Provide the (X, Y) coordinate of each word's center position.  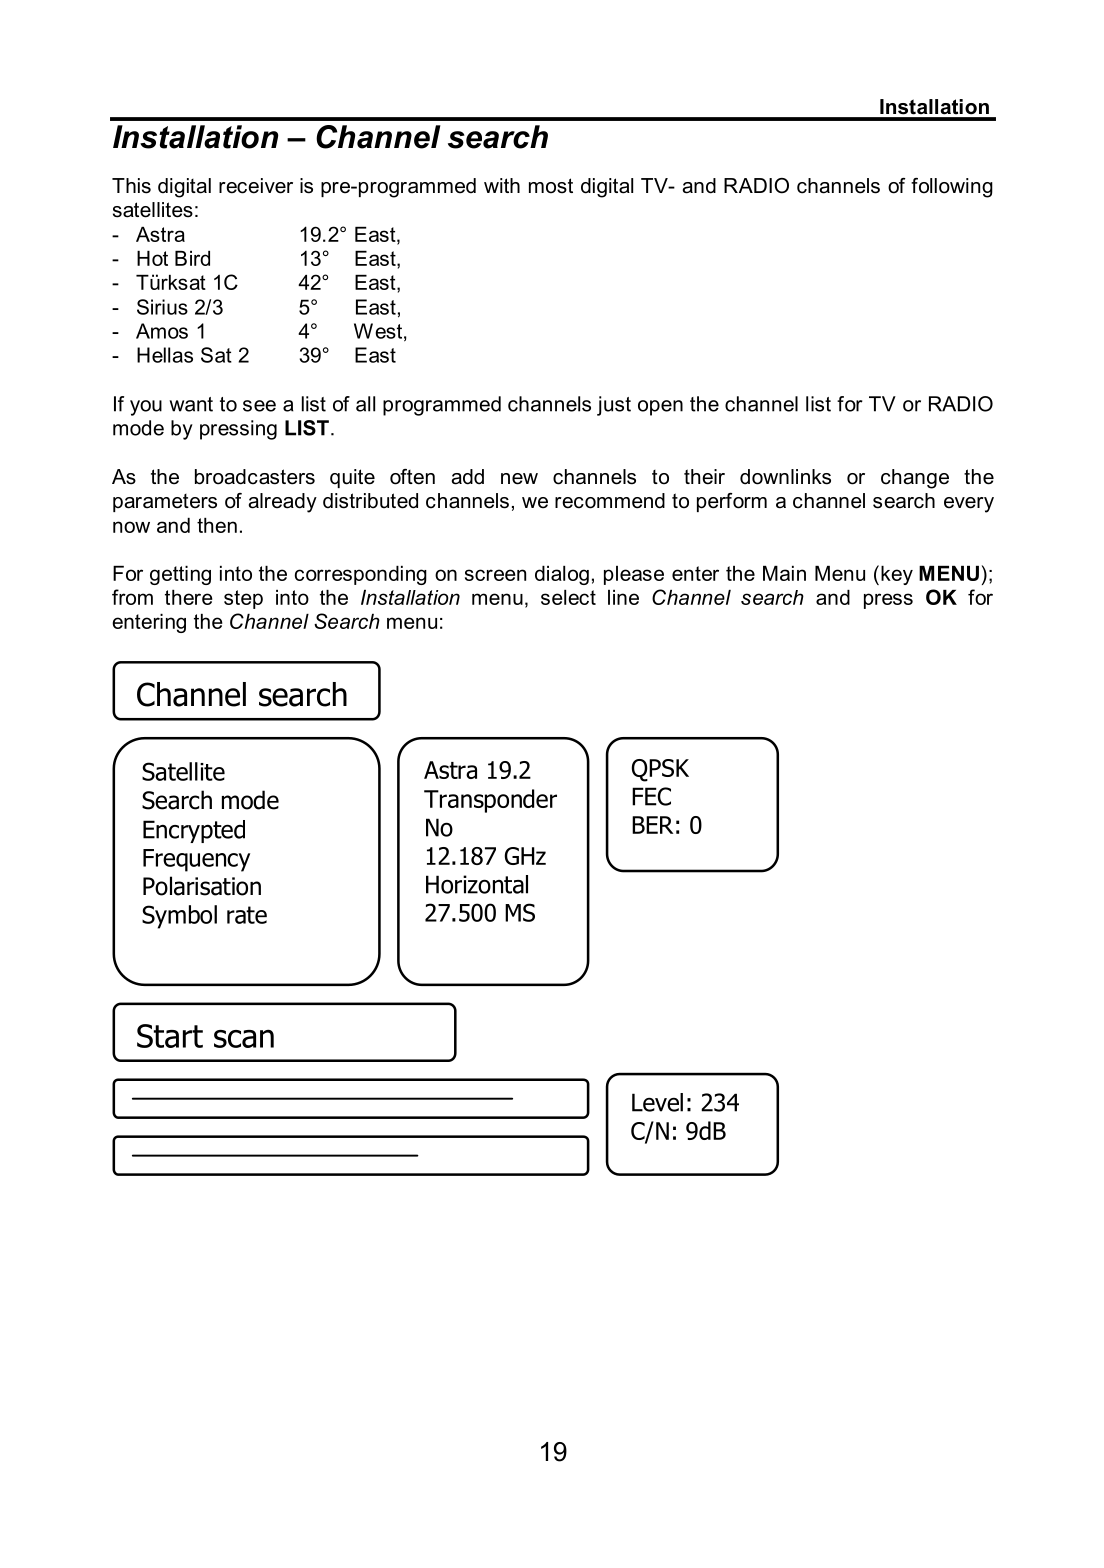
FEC (651, 796)
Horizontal (477, 884)
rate (247, 915)
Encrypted (194, 831)
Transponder (490, 801)
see (259, 406)
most (551, 186)
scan (244, 1038)
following (952, 188)
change (915, 479)
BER (652, 825)
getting (180, 575)
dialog (562, 575)
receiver (256, 186)
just (614, 406)
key (897, 575)
